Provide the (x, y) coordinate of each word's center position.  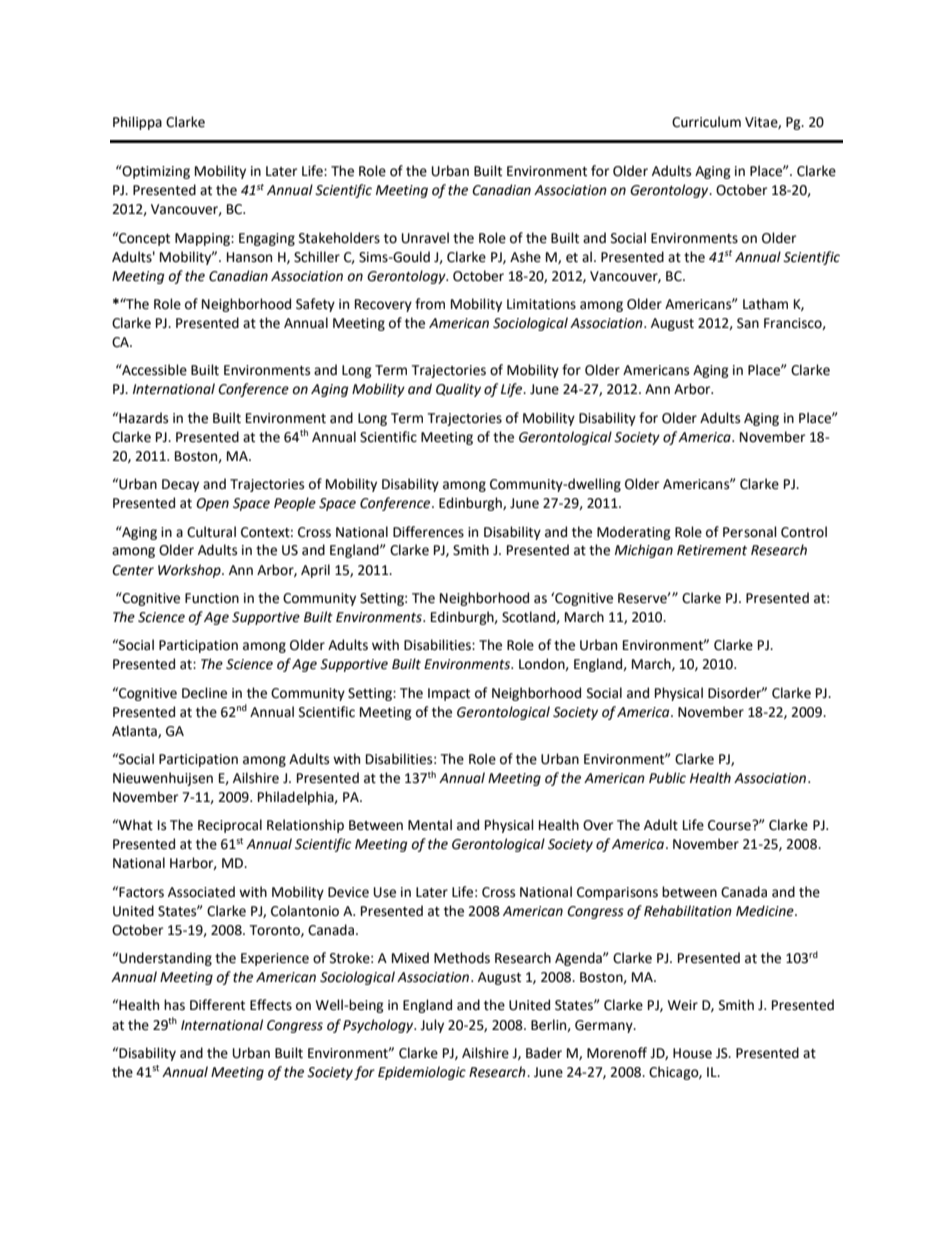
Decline (204, 693)
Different (217, 1005)
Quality (458, 390)
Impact (449, 694)
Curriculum (706, 122)
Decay (180, 485)
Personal (750, 532)
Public (667, 778)
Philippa (137, 123)
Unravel (425, 238)
